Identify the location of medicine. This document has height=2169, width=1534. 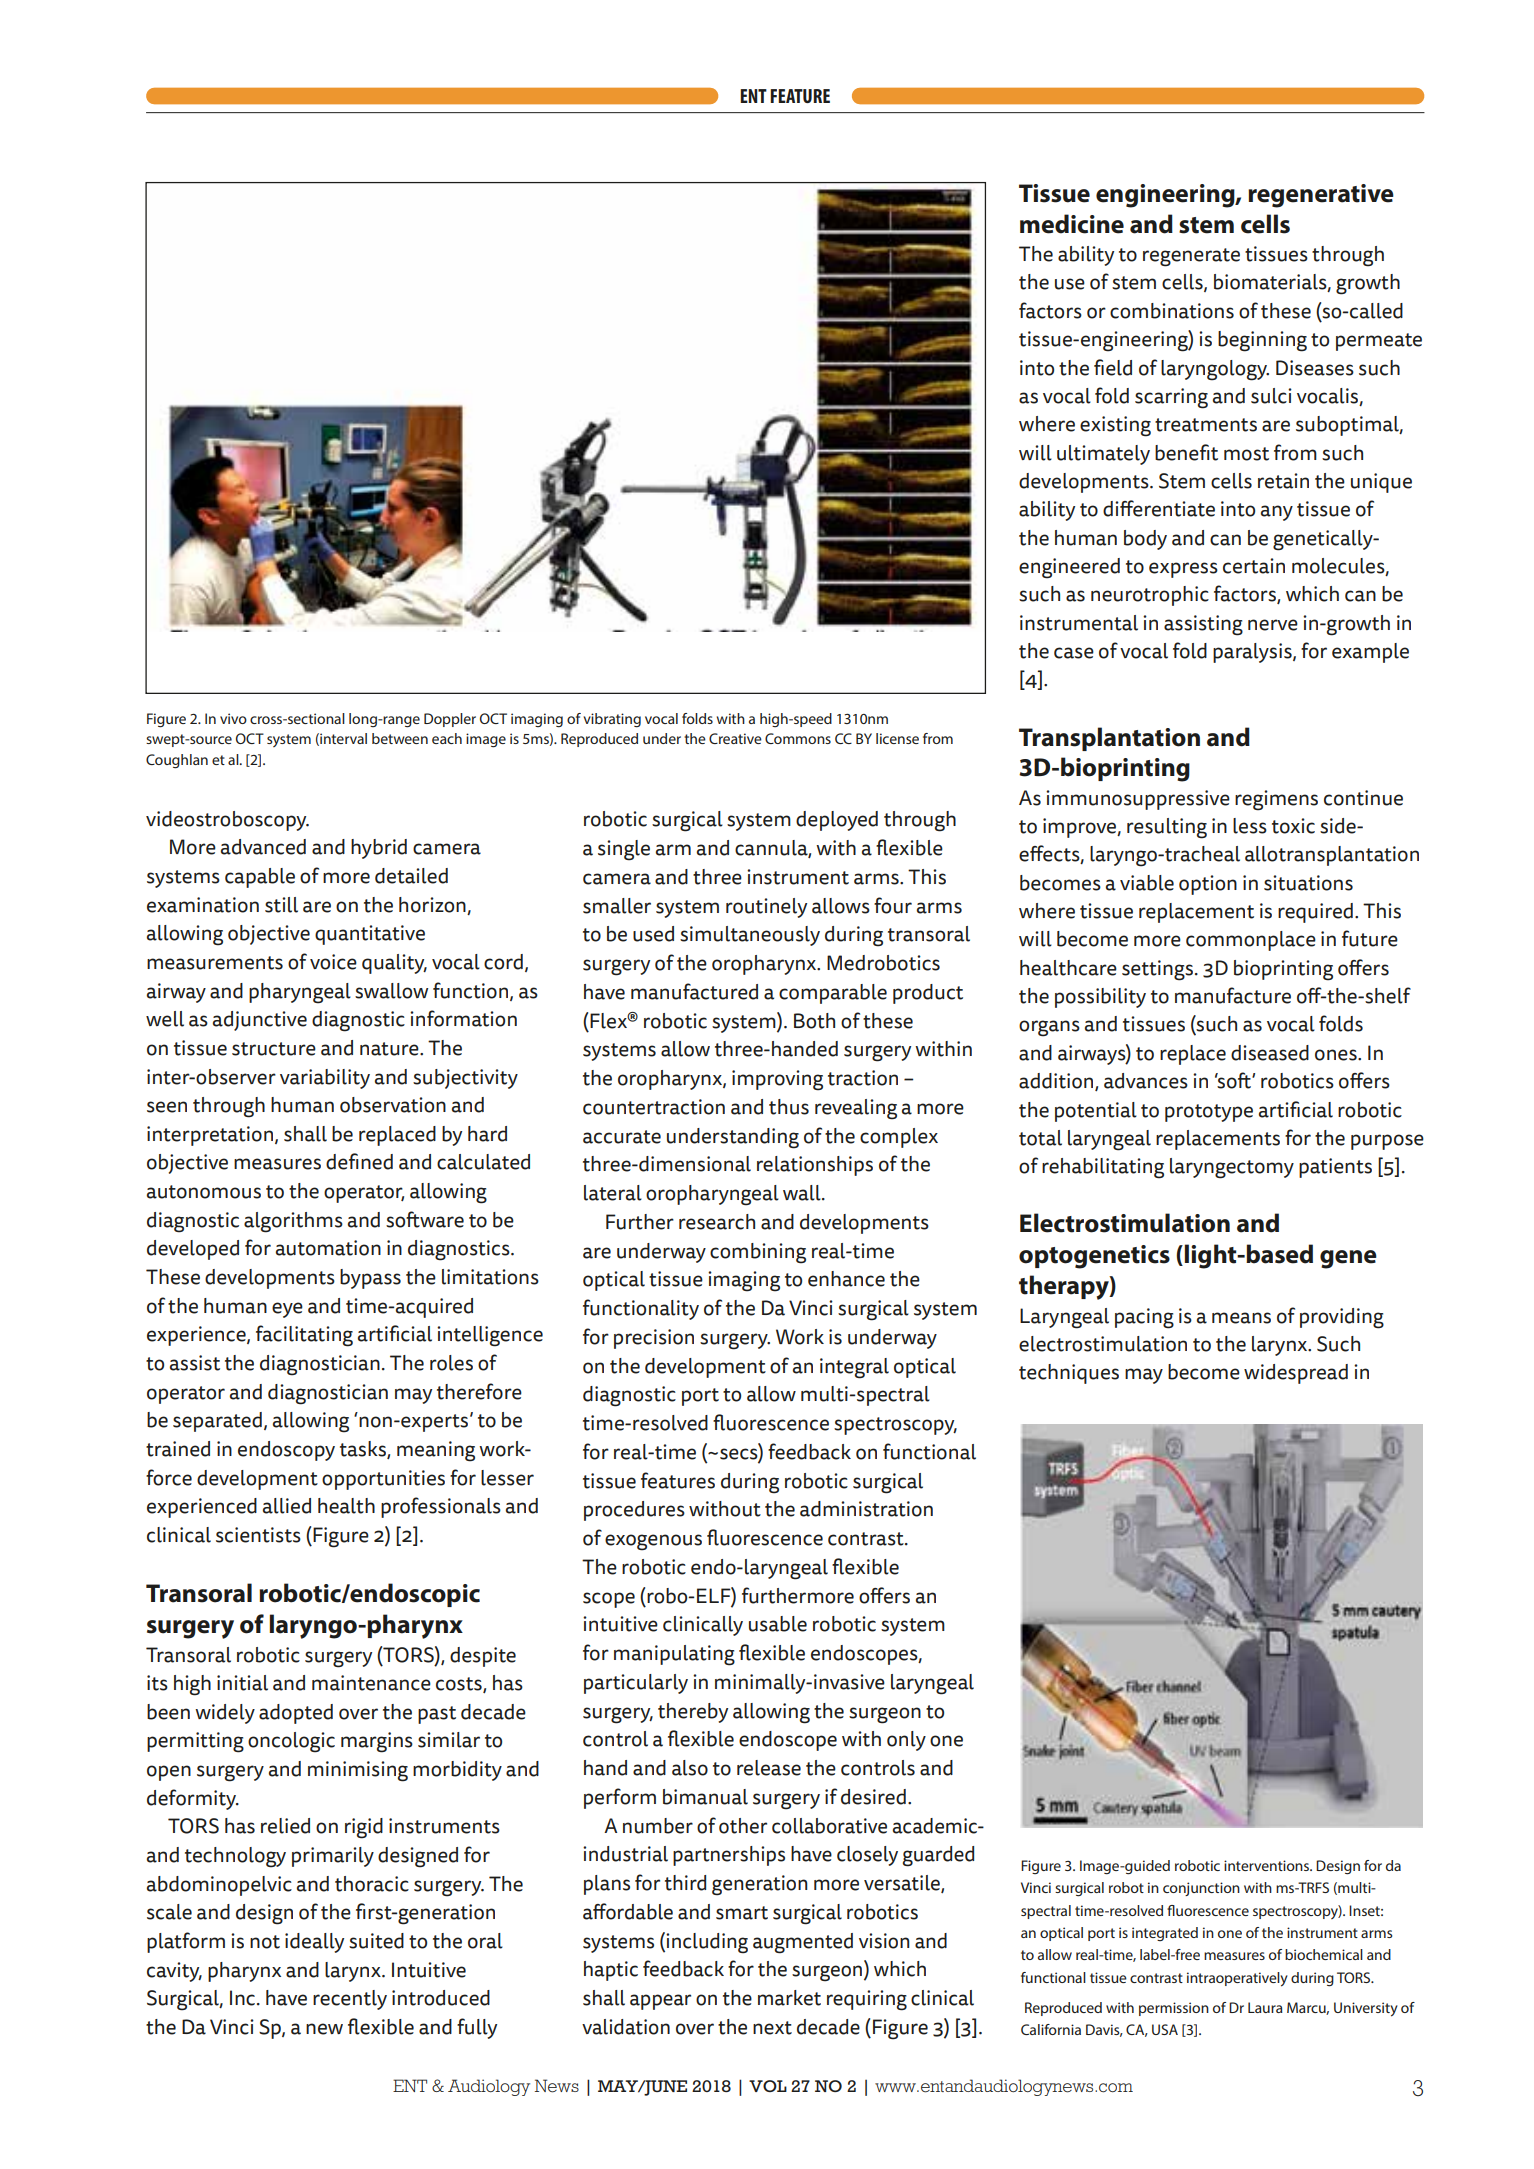
(1072, 224).
